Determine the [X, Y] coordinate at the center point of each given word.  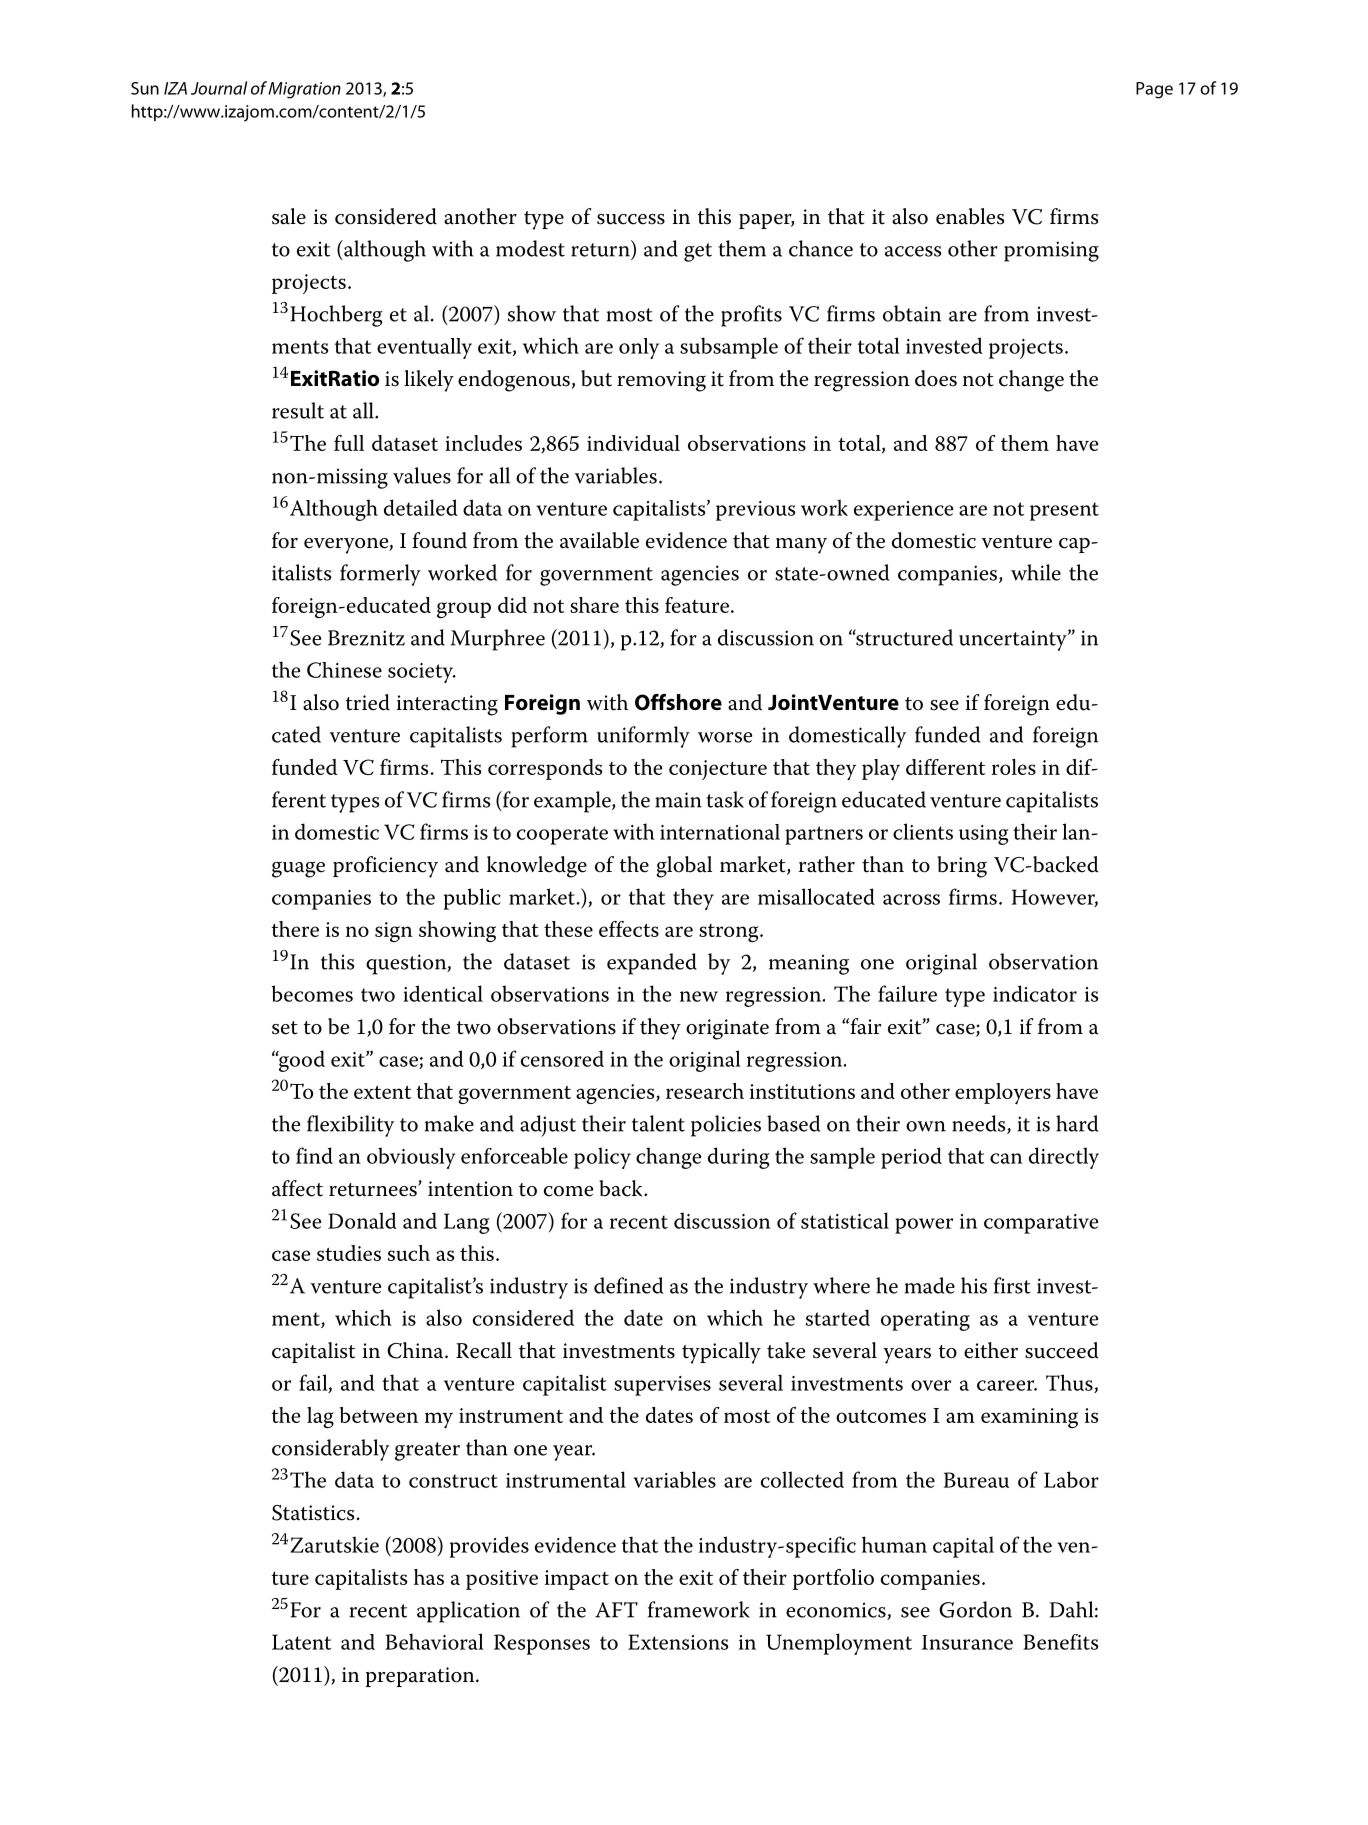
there [295, 929]
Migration [304, 90]
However [1054, 898]
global [684, 867]
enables [970, 216]
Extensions [678, 1642]
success [631, 219]
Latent [301, 1642]
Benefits [1060, 1642]
